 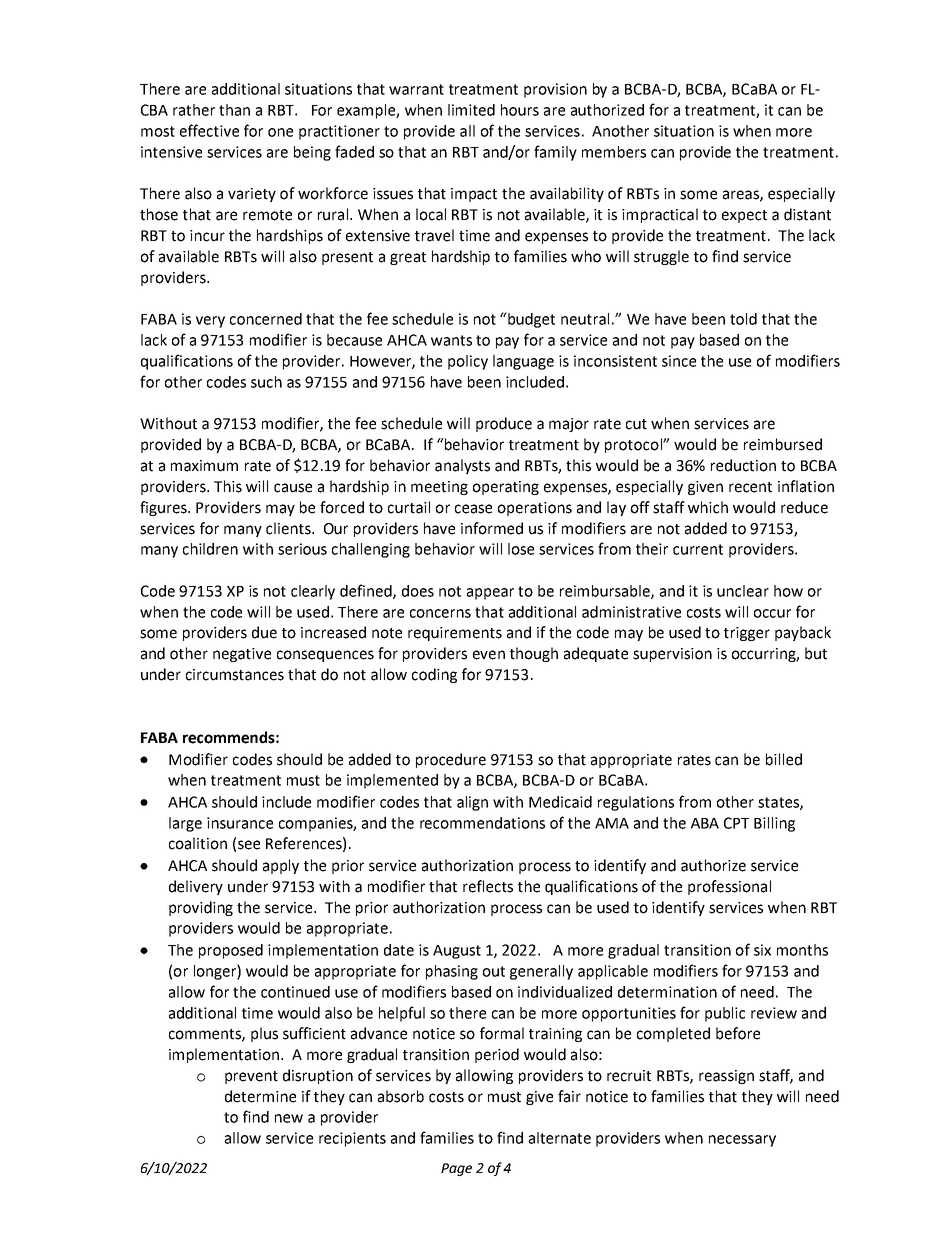 What do you see at coordinates (455, 634) in the screenshot?
I see `requirements` at bounding box center [455, 634].
